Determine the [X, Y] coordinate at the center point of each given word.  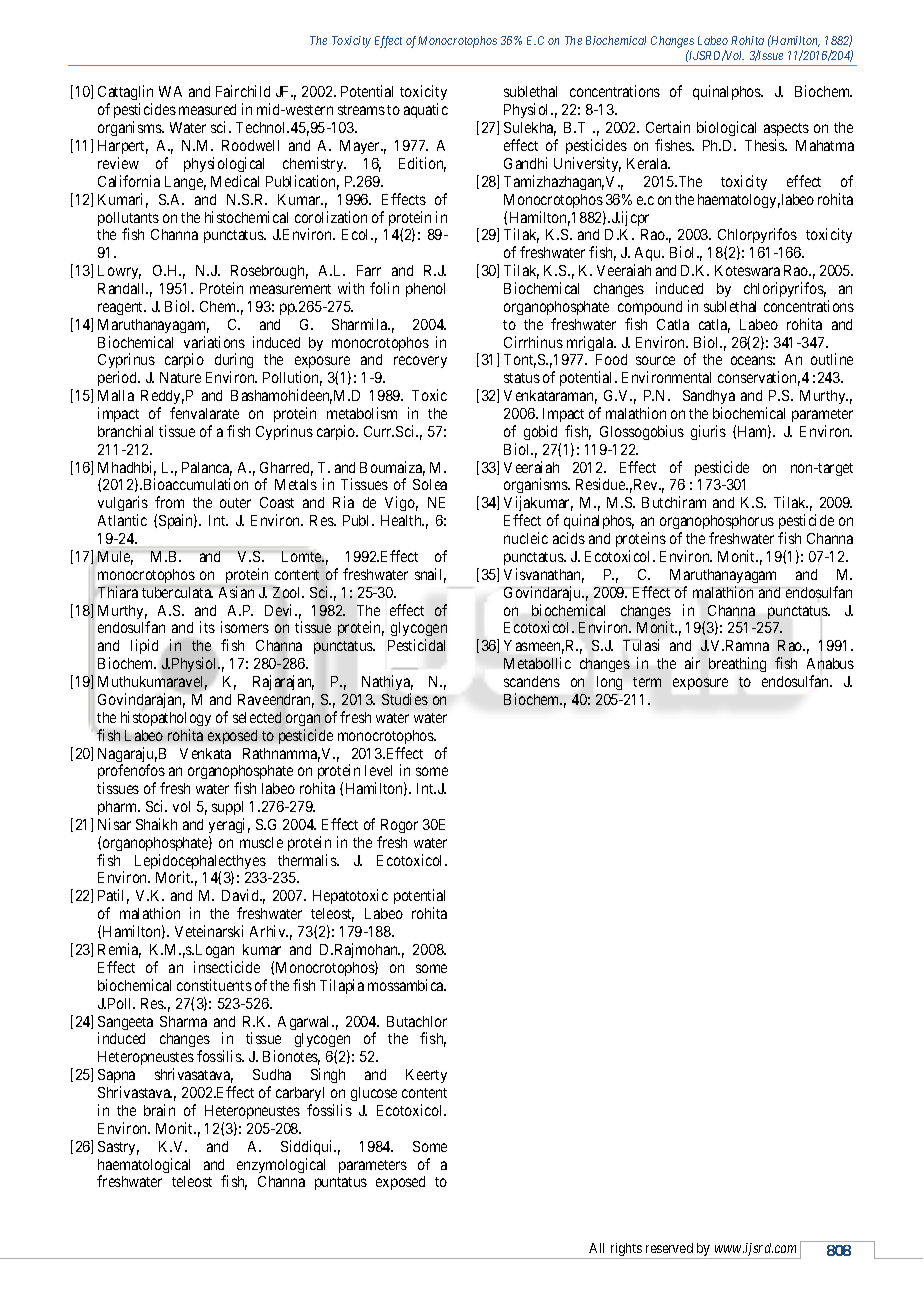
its [207, 627]
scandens [532, 681]
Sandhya [709, 397]
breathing [737, 664]
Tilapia [342, 986]
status [522, 378]
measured [207, 109]
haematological [144, 1167]
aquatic [426, 110]
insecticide [227, 967]
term [647, 682]
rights [626, 1251]
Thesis [766, 145]
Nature [180, 377]
